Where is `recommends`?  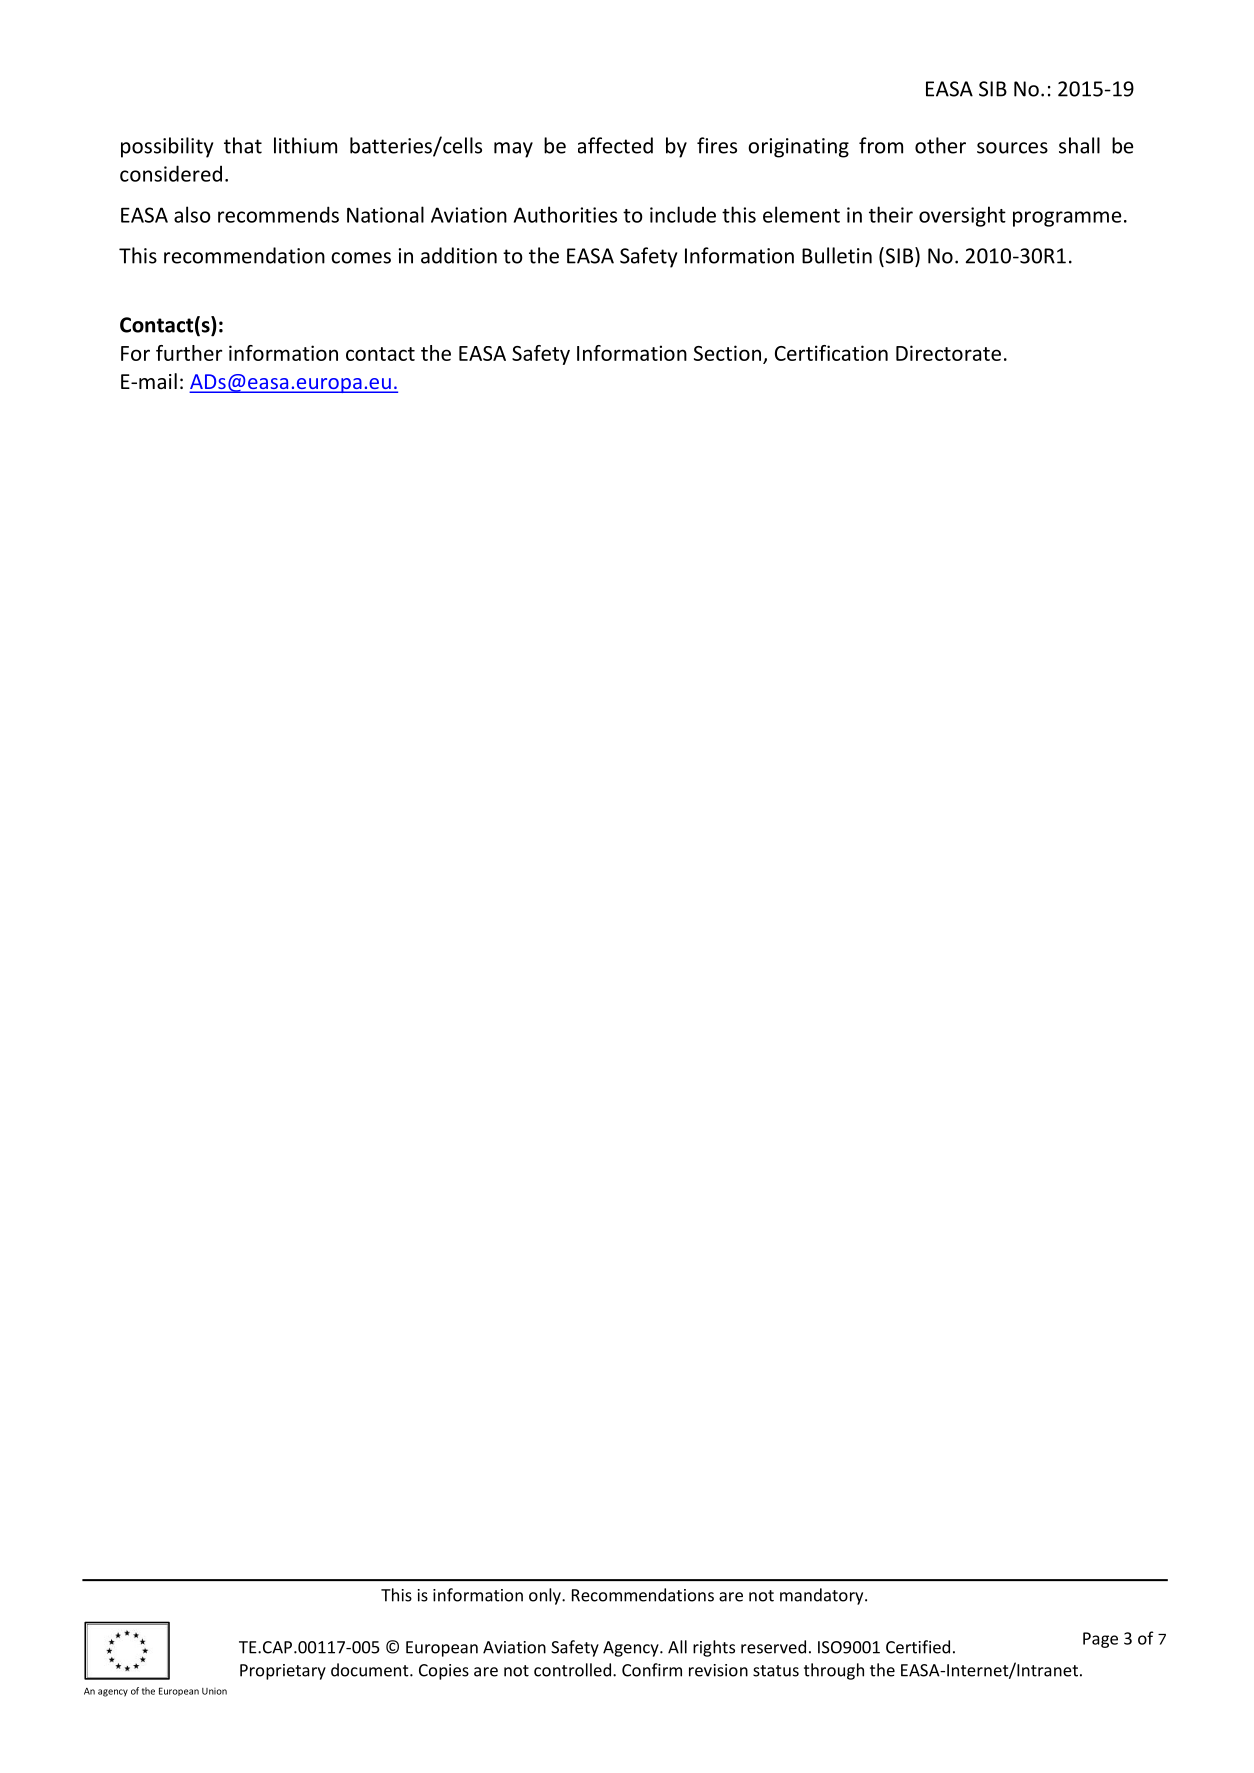
recommends is located at coordinates (278, 214).
